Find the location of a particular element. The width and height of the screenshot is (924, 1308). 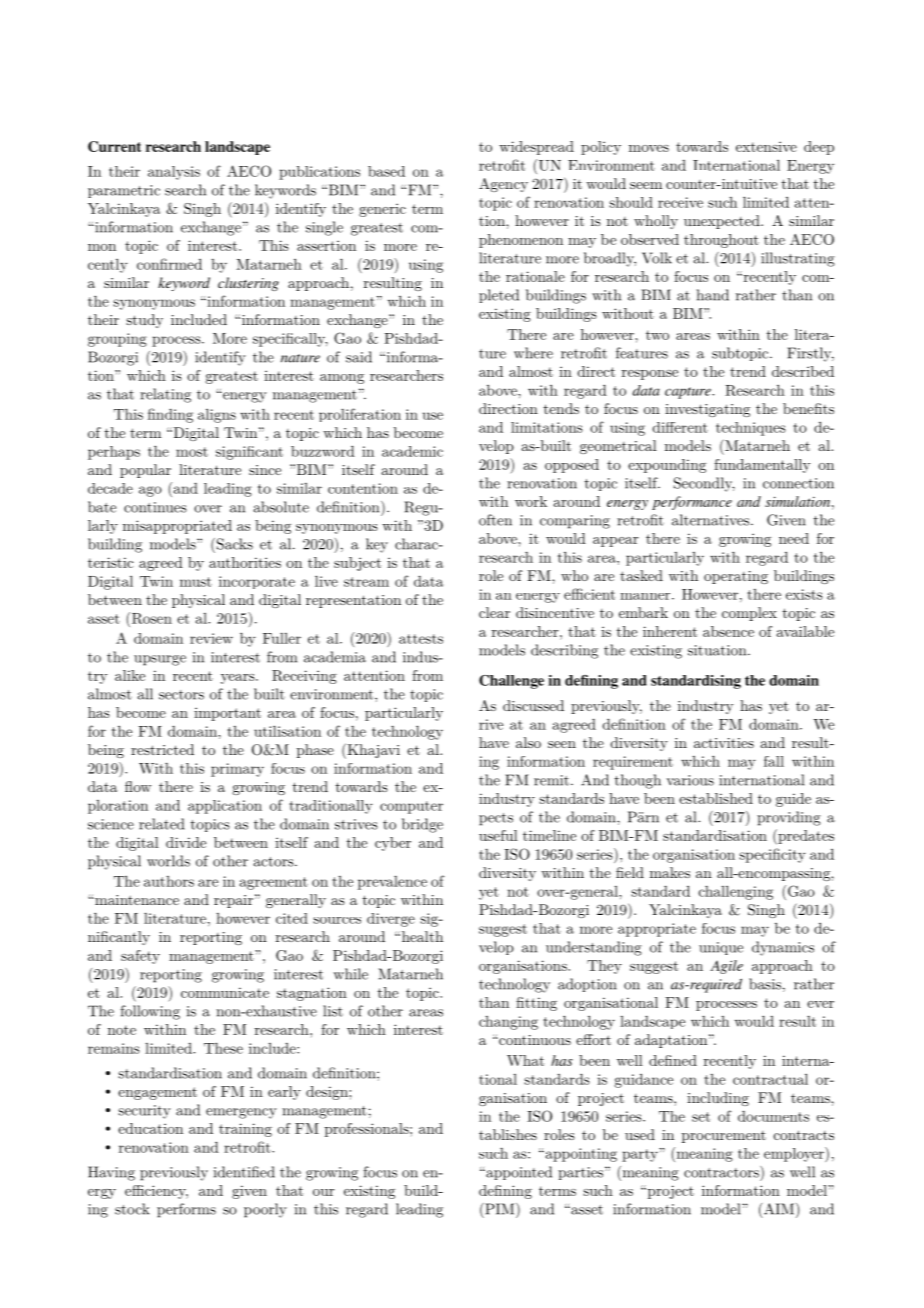

extensive is located at coordinates (766, 146).
